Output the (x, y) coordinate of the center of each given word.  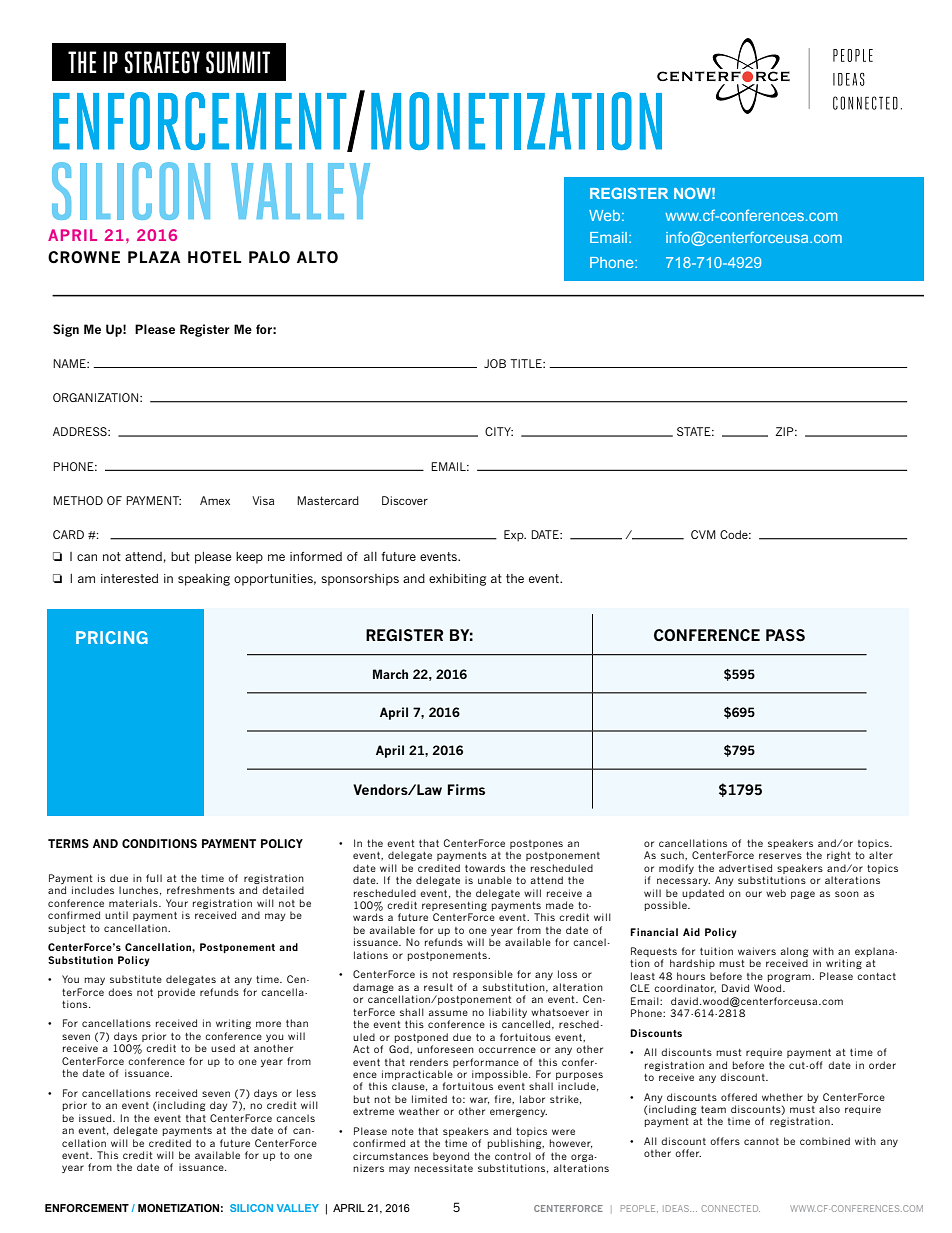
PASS (785, 635)
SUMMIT (238, 62)
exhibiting (457, 580)
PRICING (112, 637)
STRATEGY (162, 62)
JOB (495, 363)
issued (96, 1118)
